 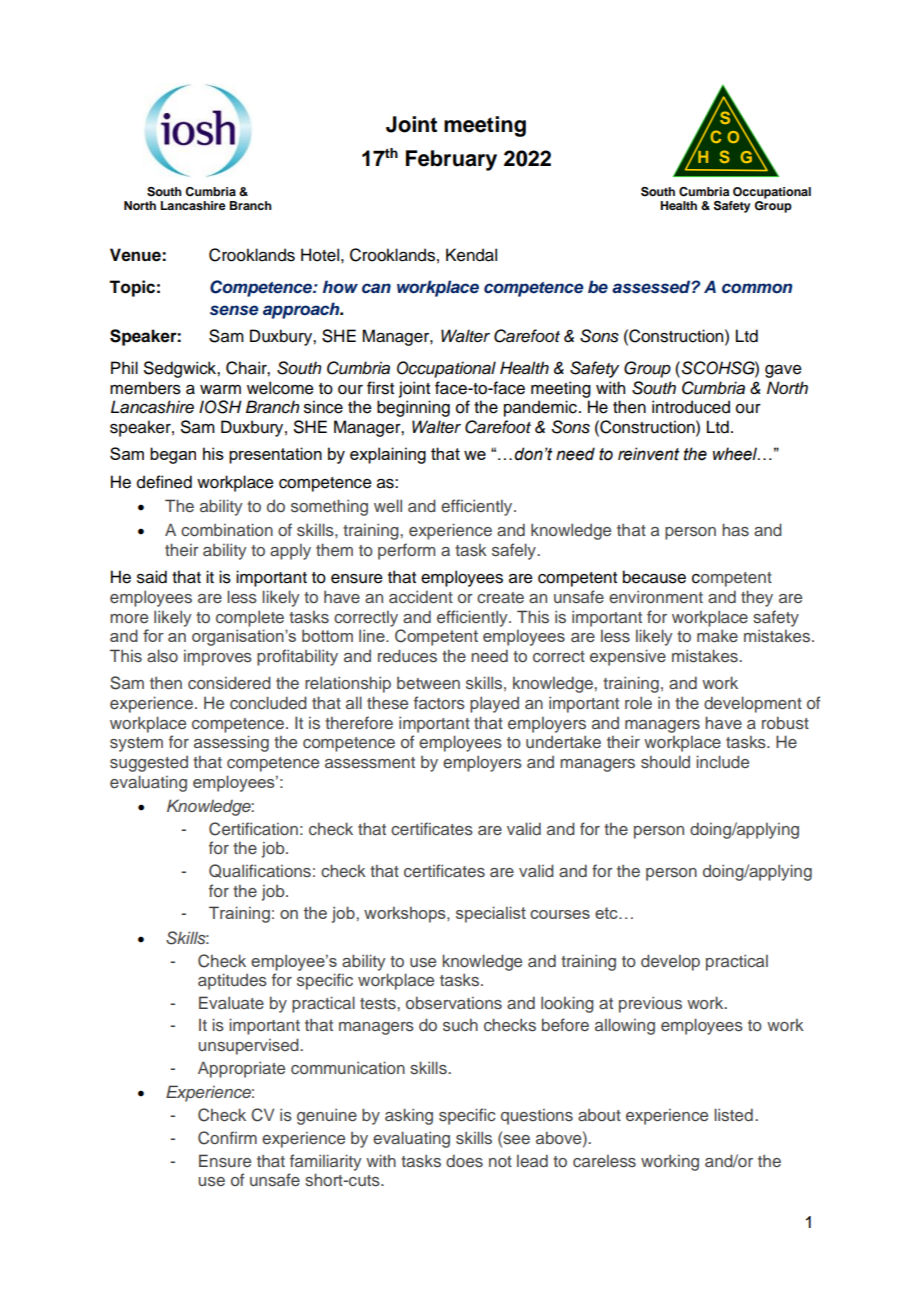 What do you see at coordinates (757, 288) in the screenshot?
I see `common` at bounding box center [757, 288].
